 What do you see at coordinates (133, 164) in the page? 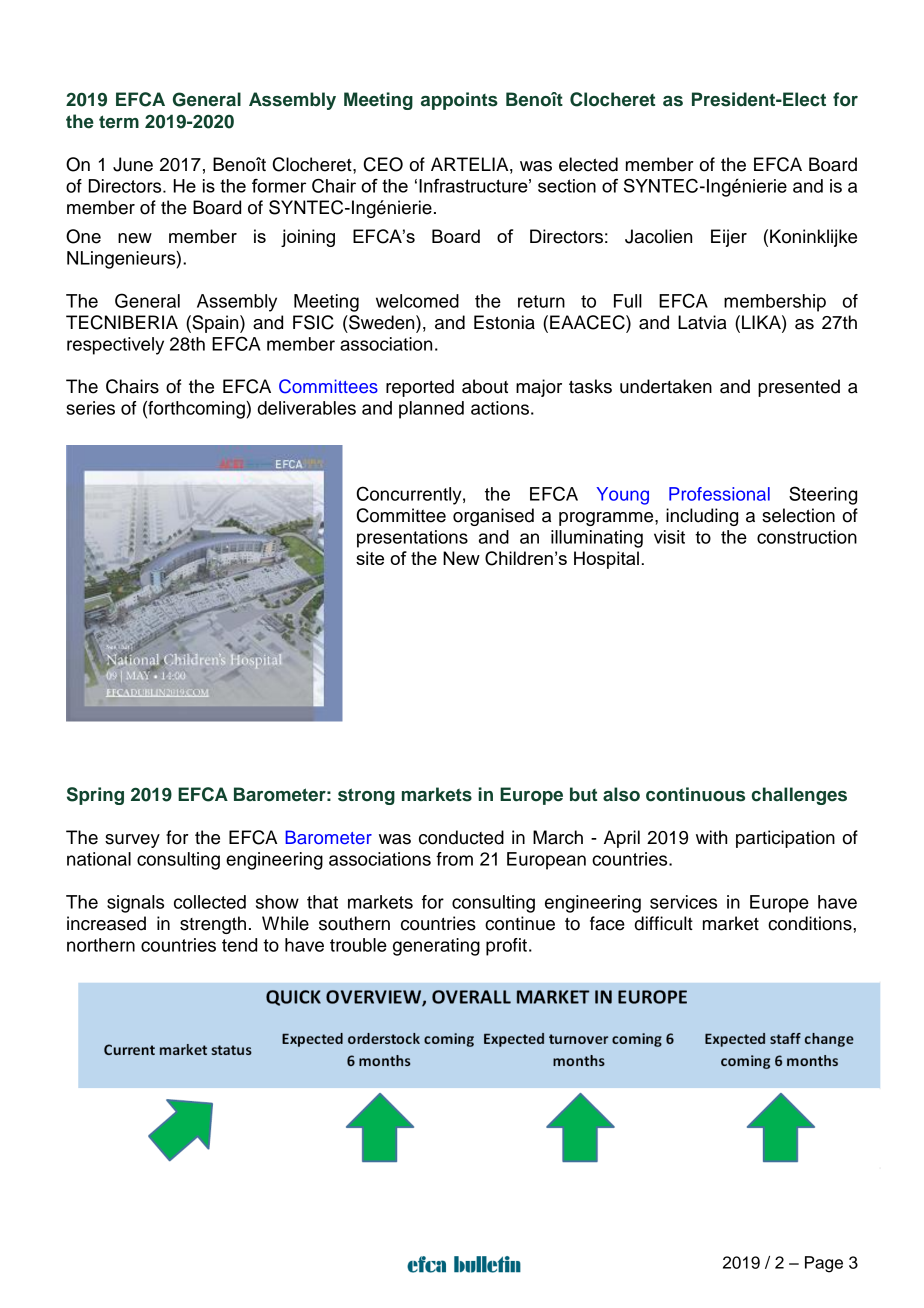
I see `June` at bounding box center [133, 164].
